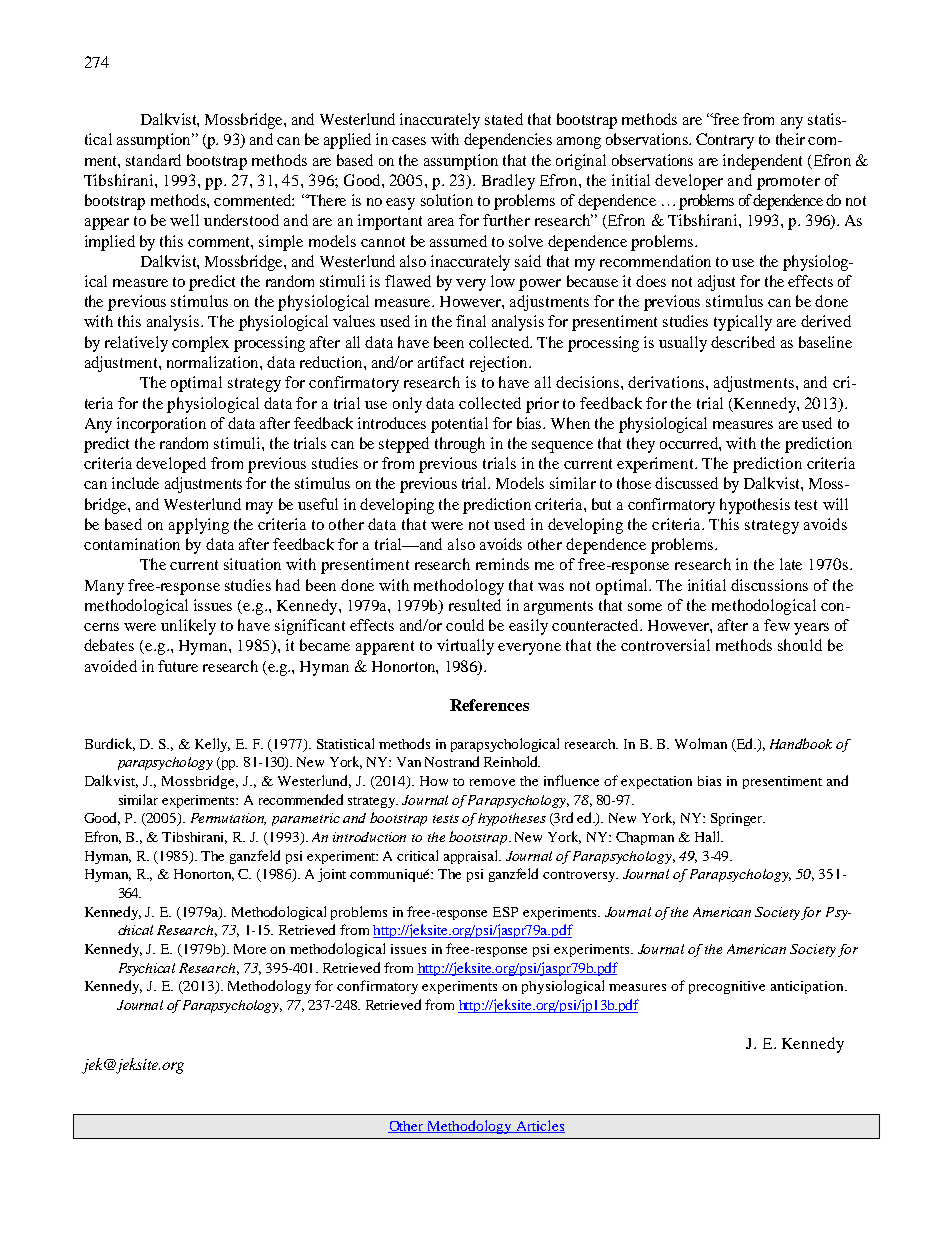  I want to click on dependencies, so click(508, 141).
